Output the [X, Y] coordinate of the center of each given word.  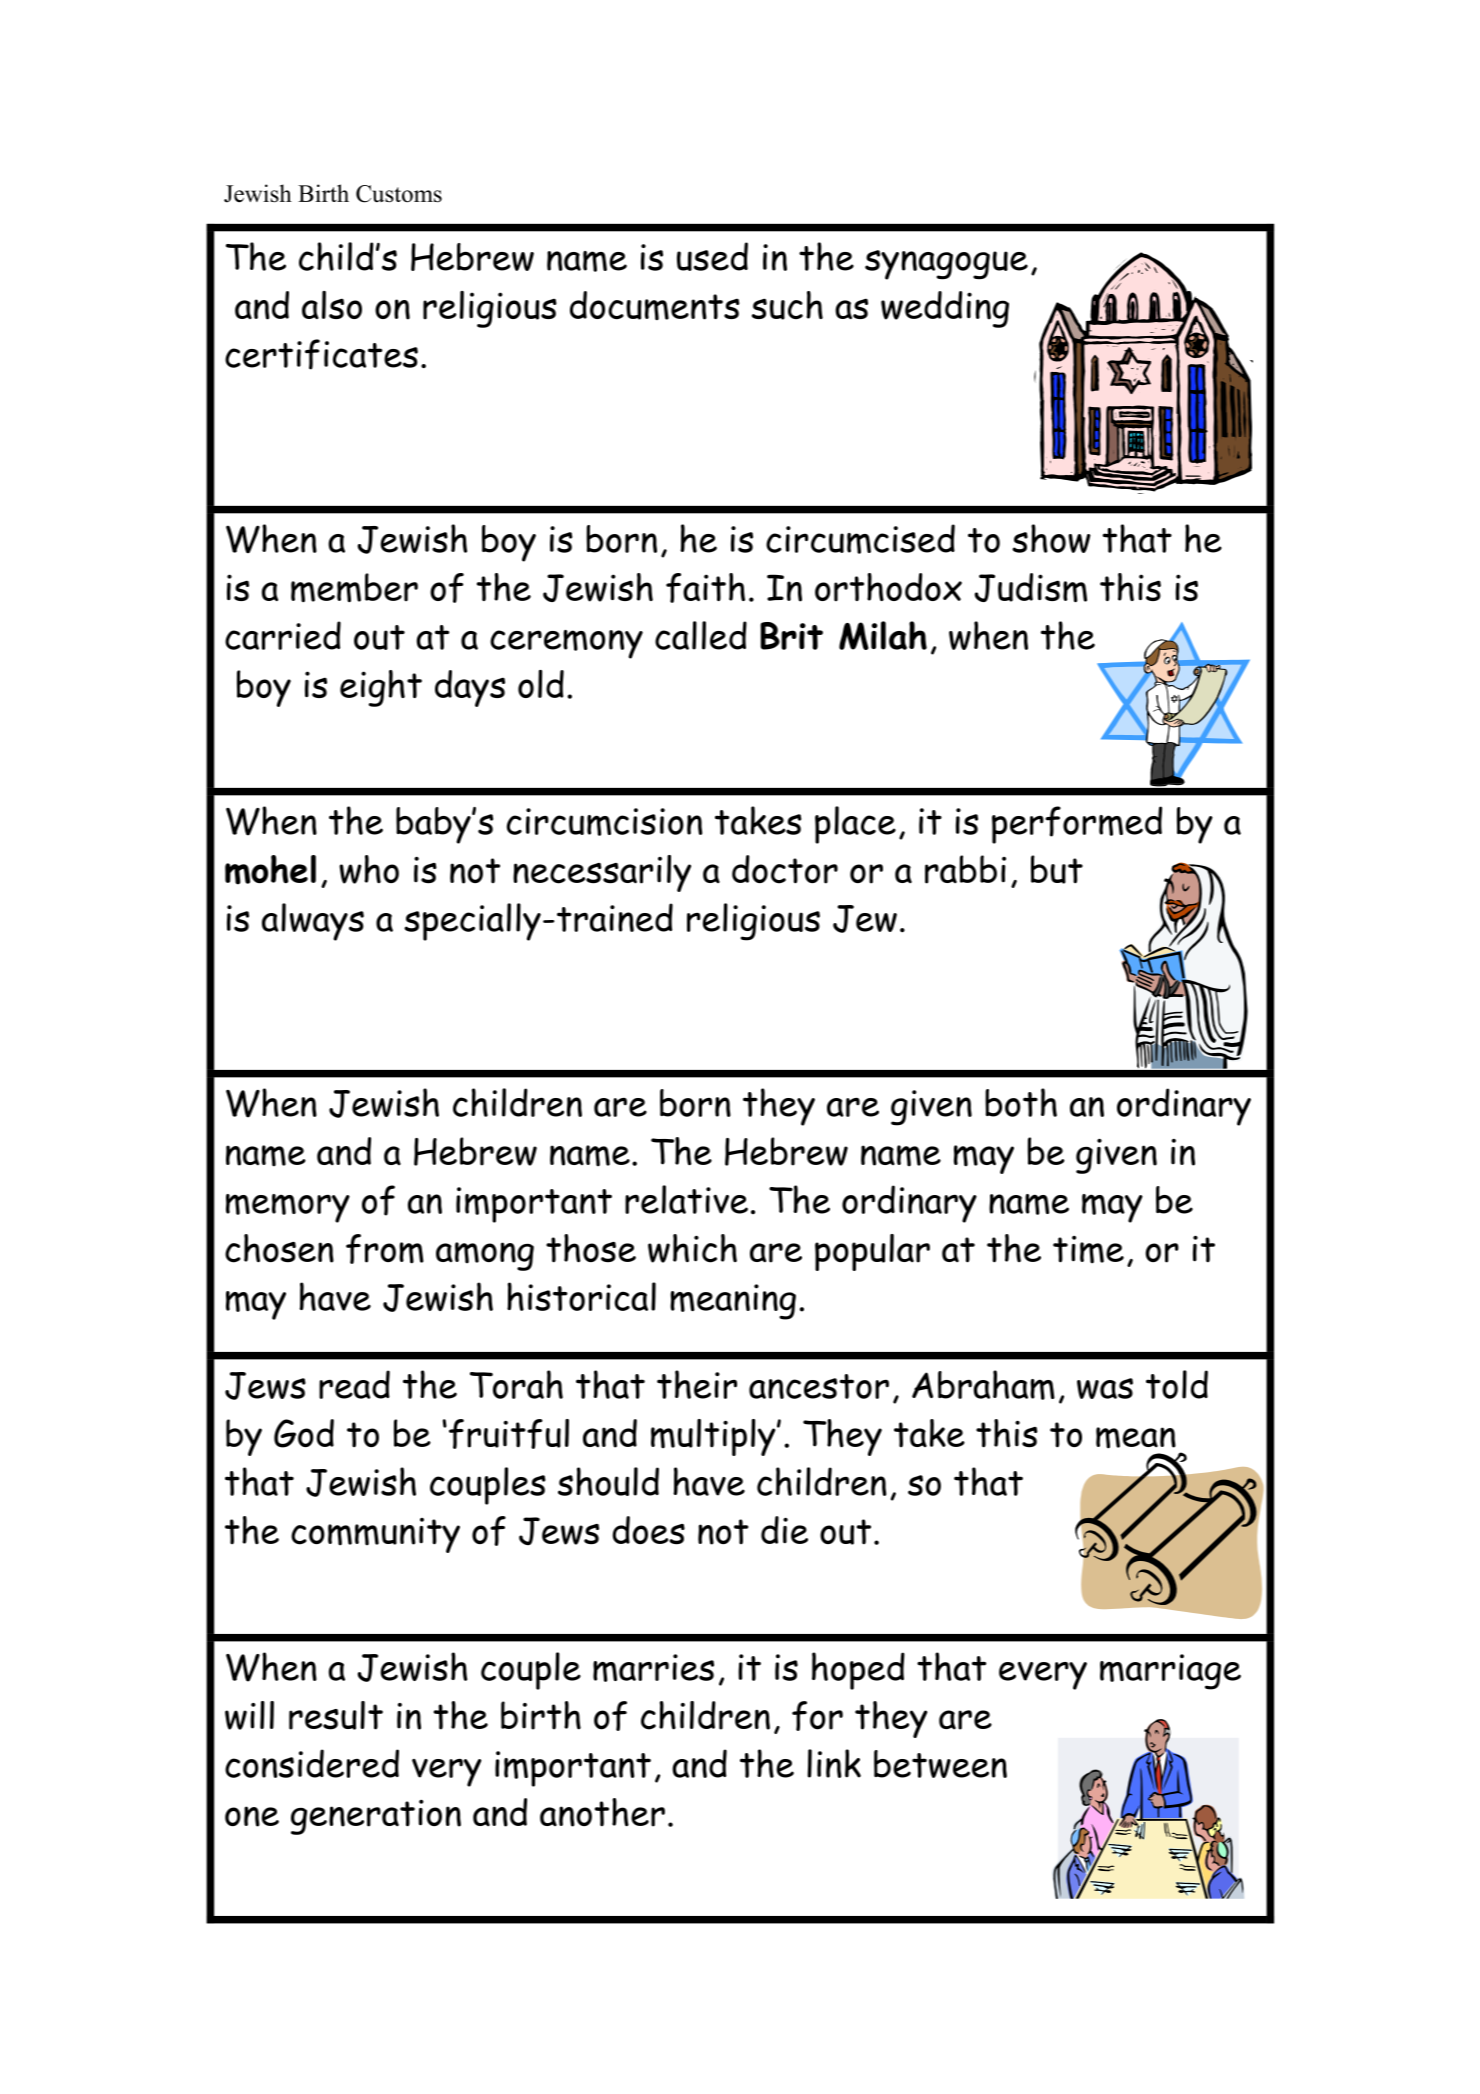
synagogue [946, 265]
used [712, 256]
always [313, 922]
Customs [399, 194]
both [1021, 1102]
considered [312, 1763]
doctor [785, 869]
